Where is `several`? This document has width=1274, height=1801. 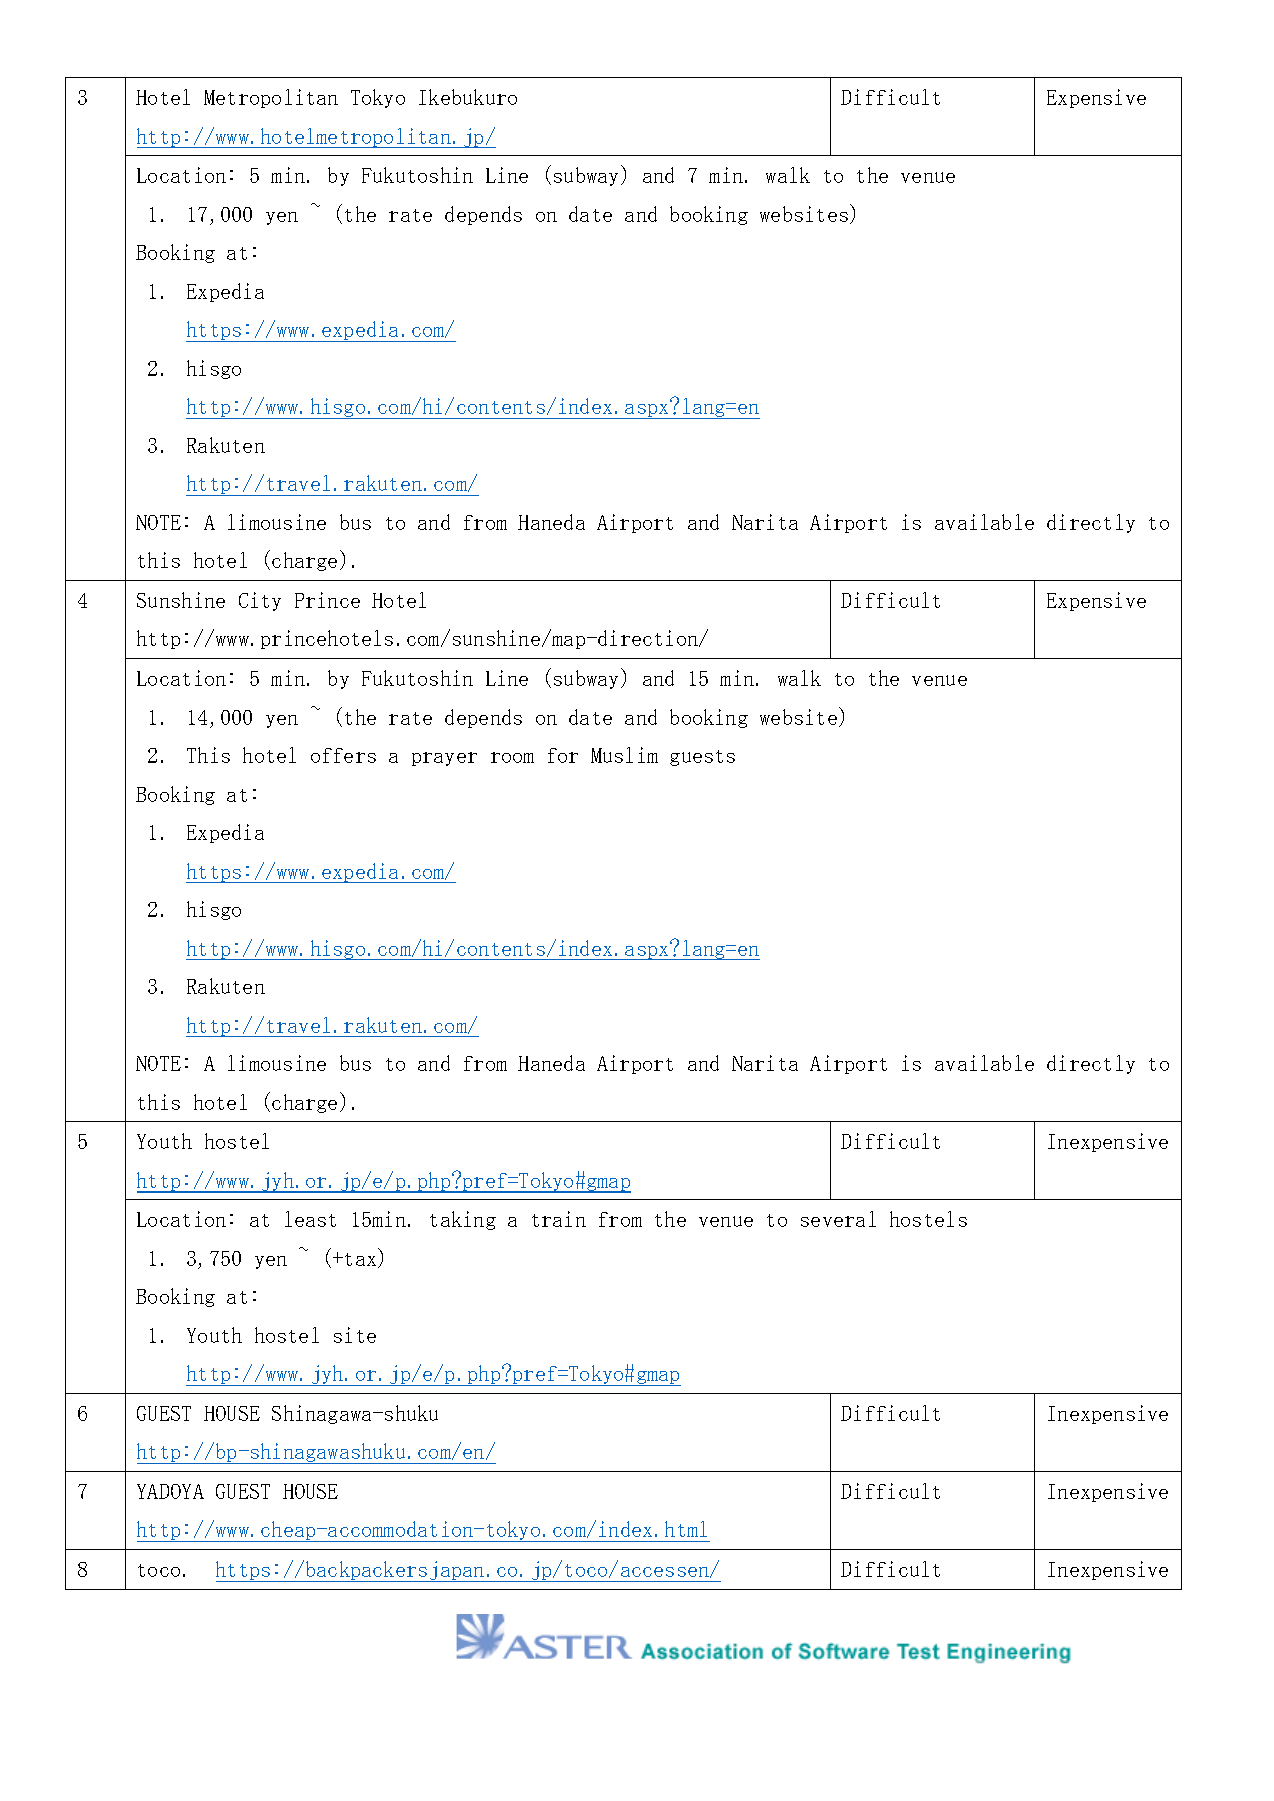 several is located at coordinates (838, 1219).
